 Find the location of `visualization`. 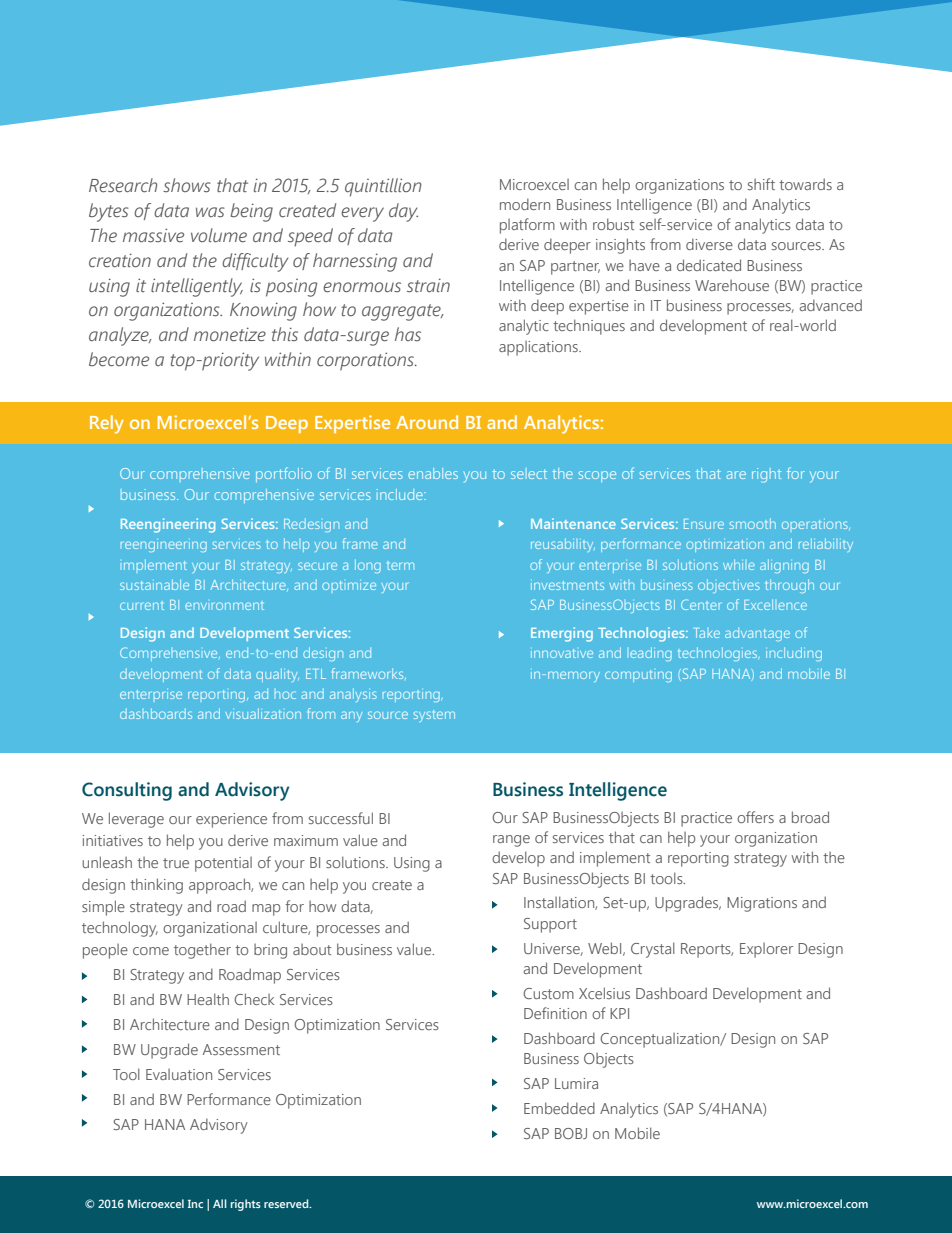

visualization is located at coordinates (263, 713).
